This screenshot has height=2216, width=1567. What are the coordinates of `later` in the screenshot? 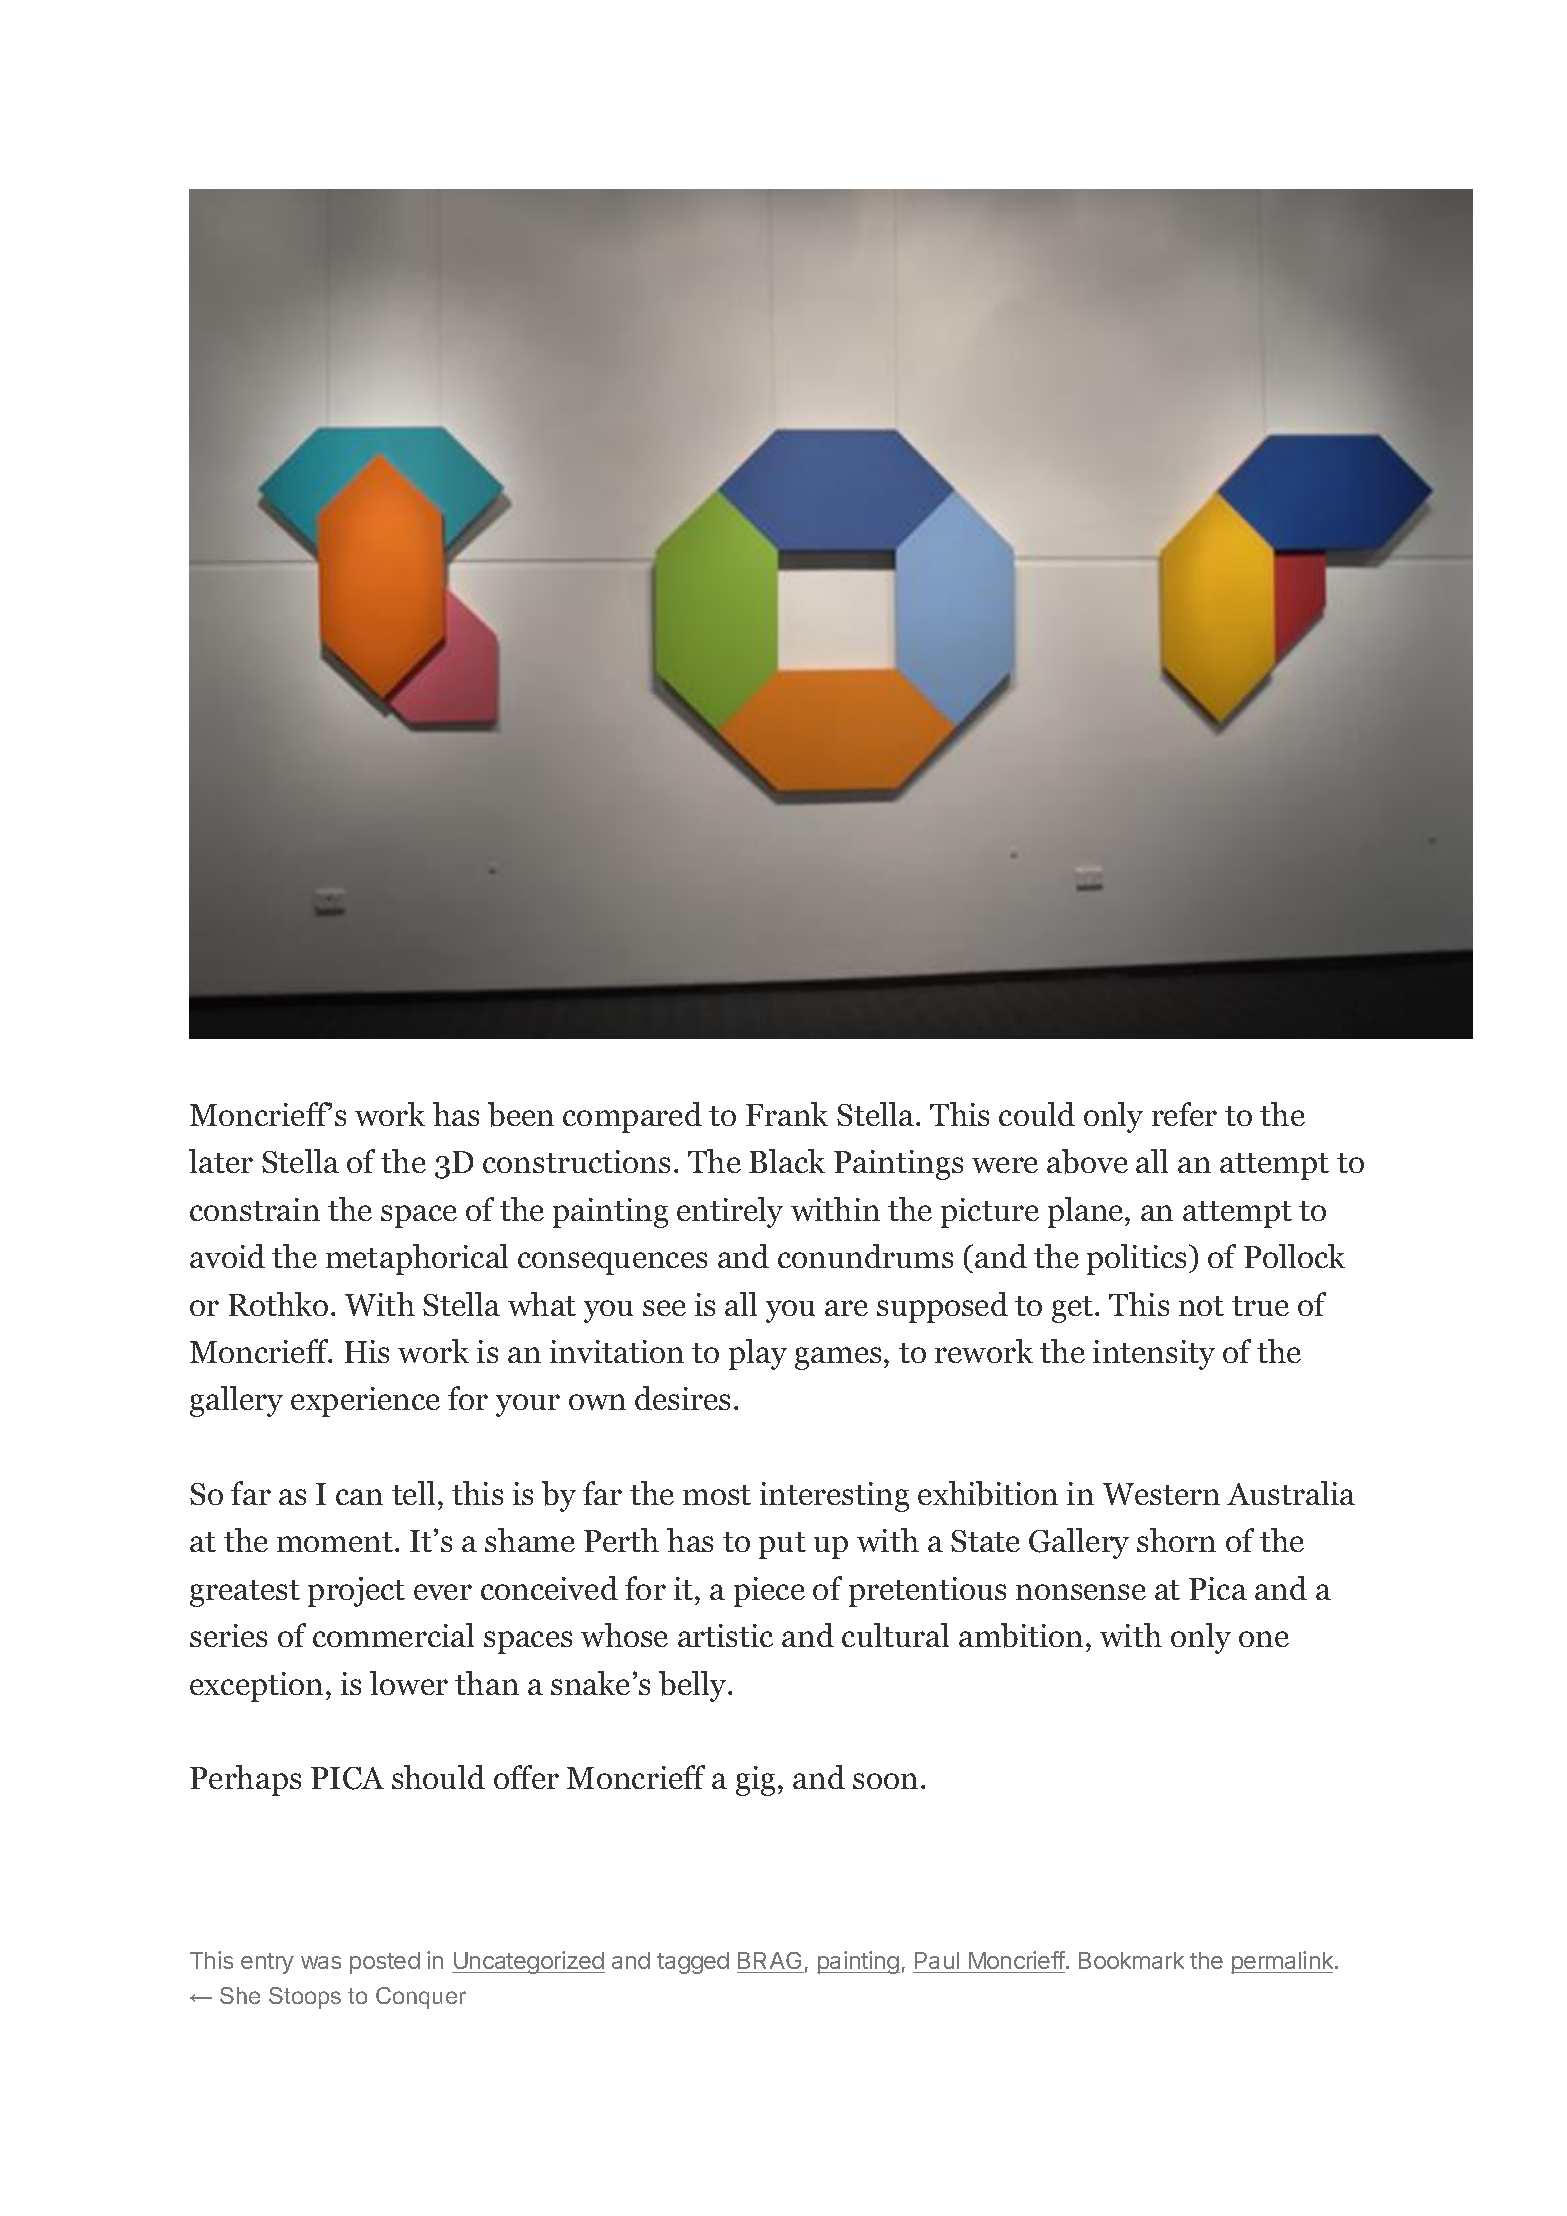 It's located at (221, 1161).
